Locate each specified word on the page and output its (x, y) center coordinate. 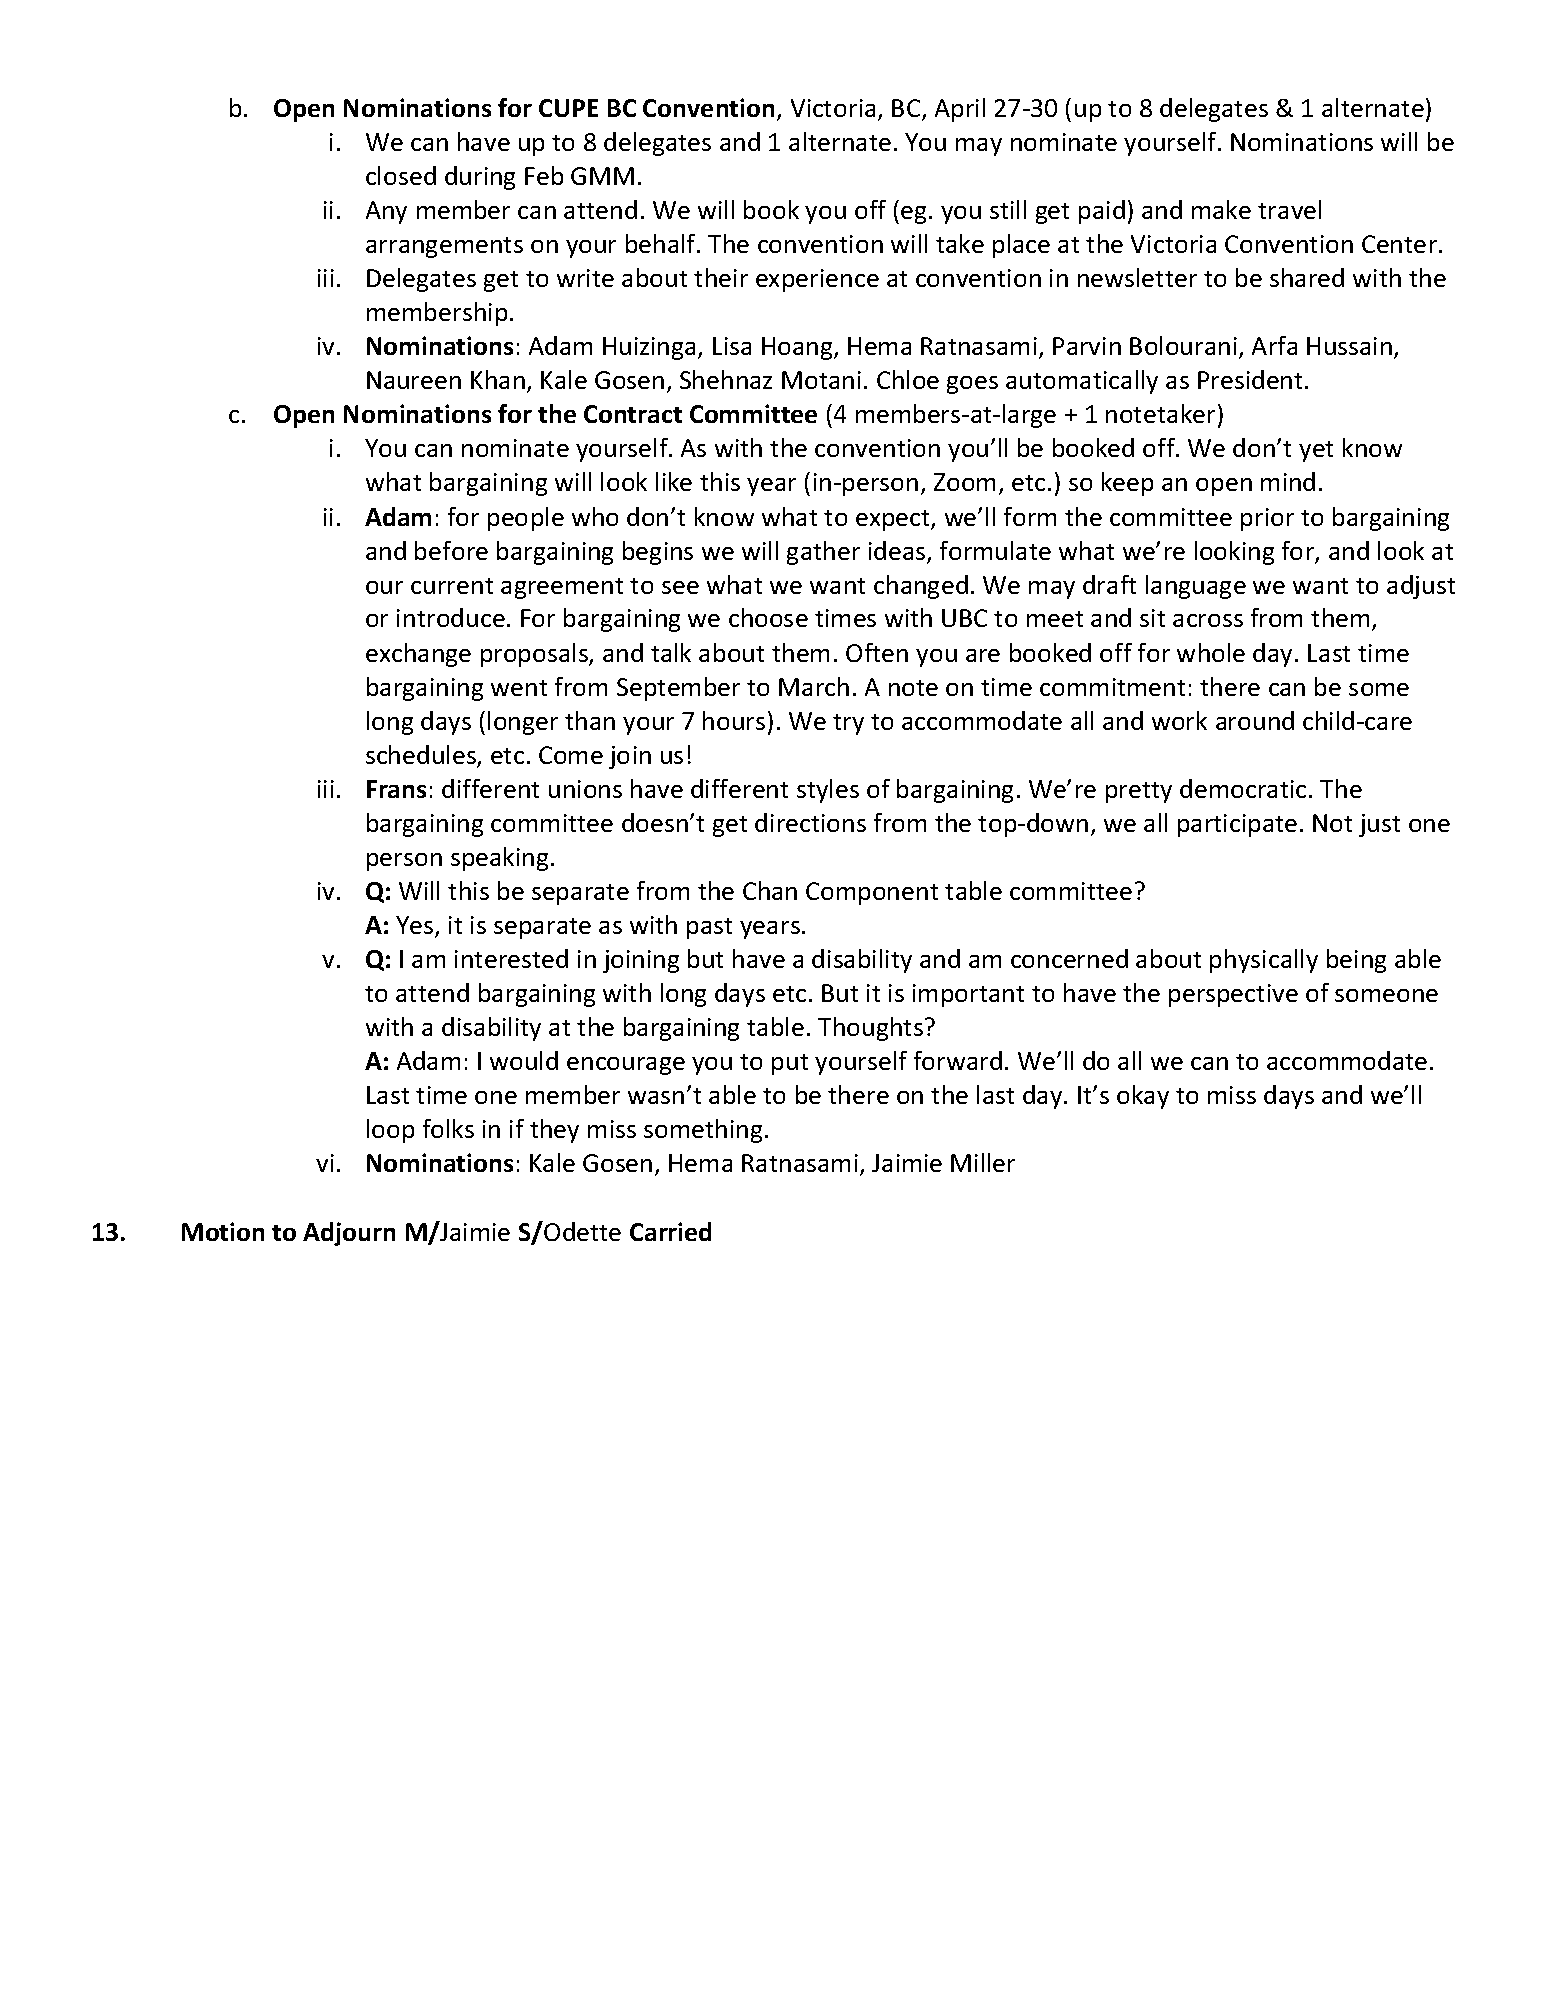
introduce (451, 617)
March (814, 686)
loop (390, 1131)
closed (401, 175)
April (960, 110)
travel (1289, 209)
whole (1211, 652)
